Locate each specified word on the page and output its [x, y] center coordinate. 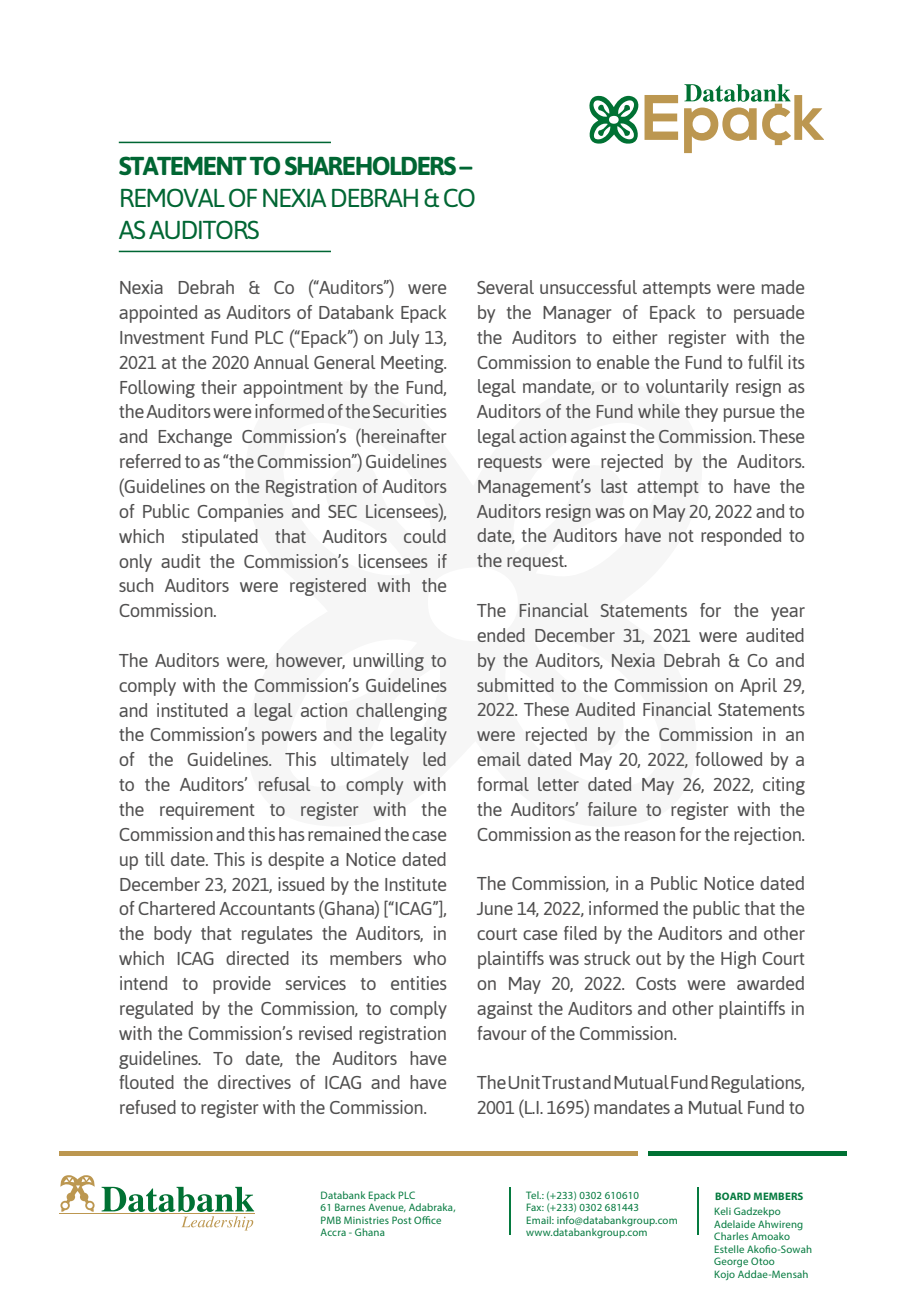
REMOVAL [173, 197]
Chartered [176, 908]
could [425, 536]
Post [401, 1220]
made [782, 287]
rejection [768, 836]
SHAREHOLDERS [370, 165]
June [495, 908]
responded [741, 537]
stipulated [220, 538]
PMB [331, 1220]
